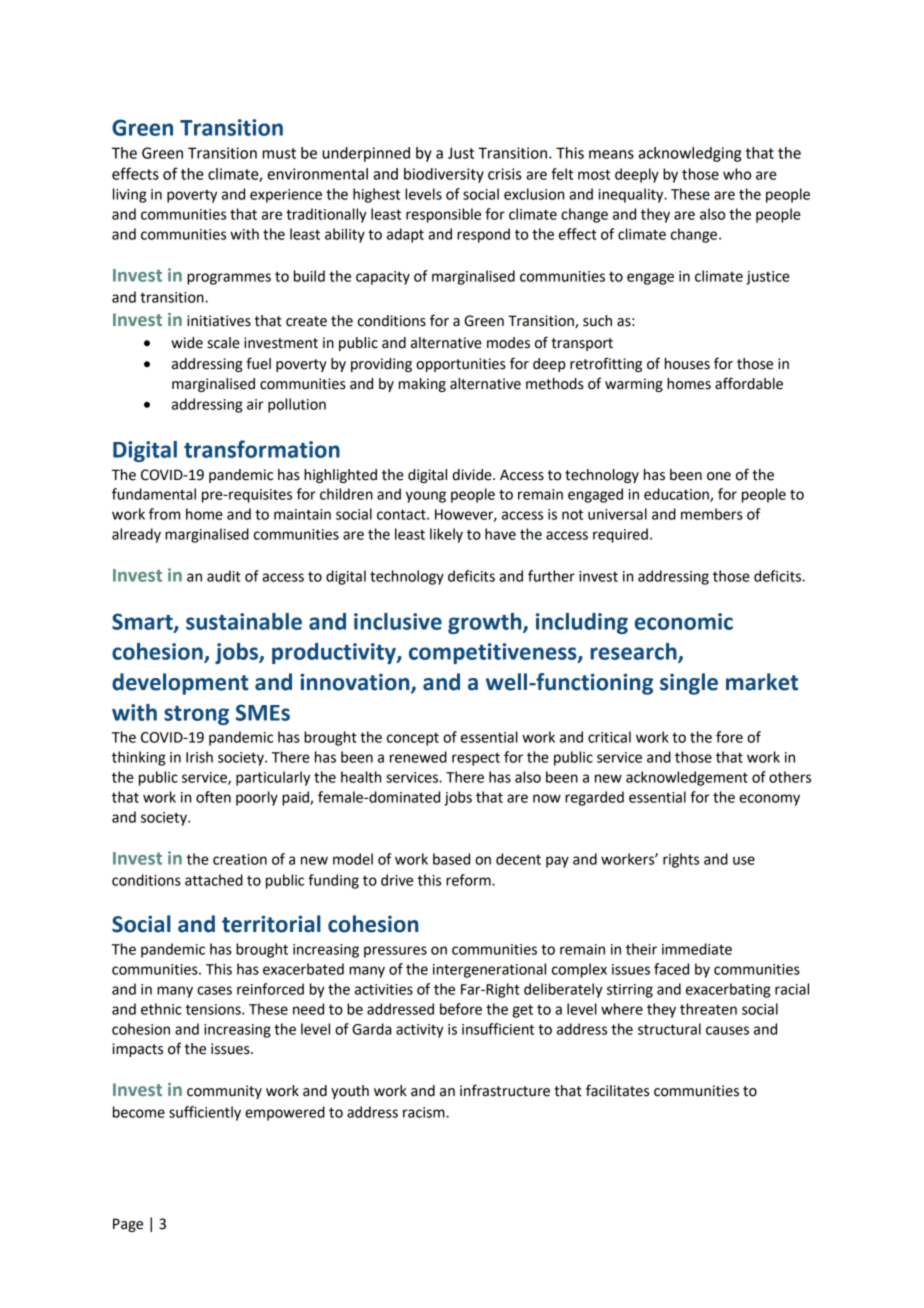 The height and width of the image is (1308, 924). What do you see at coordinates (719, 476) in the image?
I see `one` at bounding box center [719, 476].
